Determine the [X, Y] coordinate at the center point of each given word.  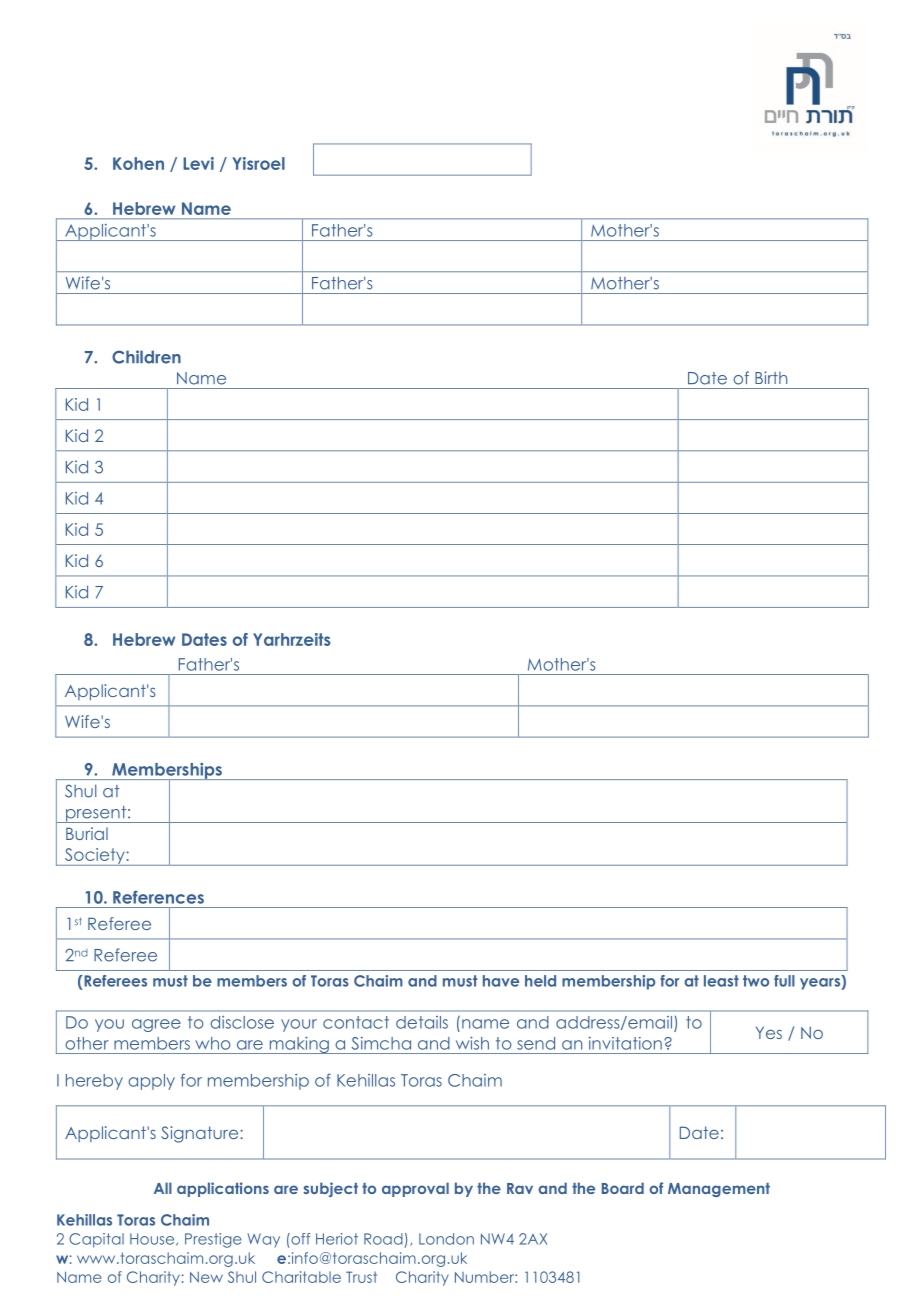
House [153, 1239]
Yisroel [258, 163]
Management [719, 1190]
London [446, 1239]
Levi [198, 163]
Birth [771, 377]
